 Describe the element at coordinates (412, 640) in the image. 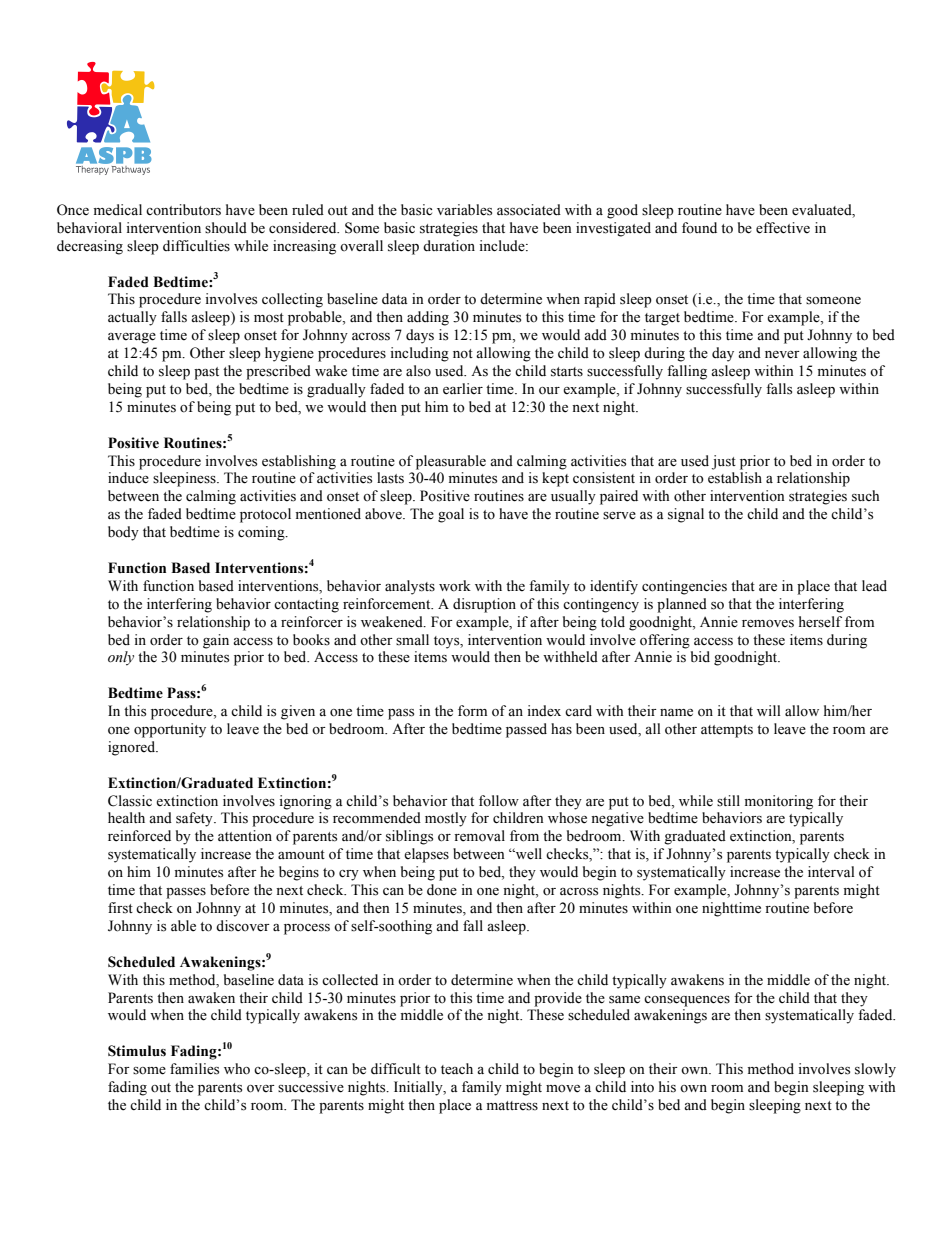

I see `small` at that location.
